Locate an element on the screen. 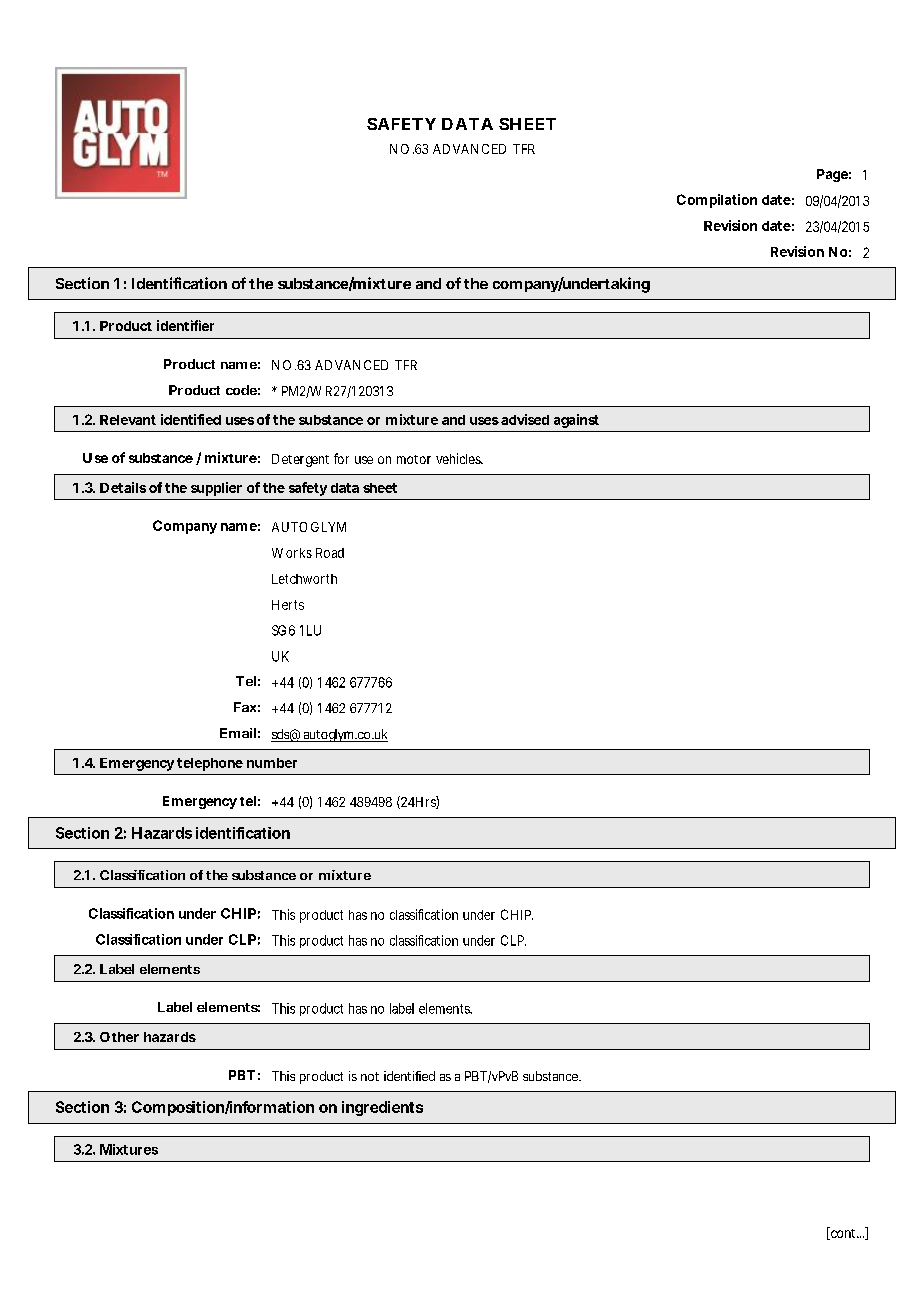  number is located at coordinates (272, 763).
